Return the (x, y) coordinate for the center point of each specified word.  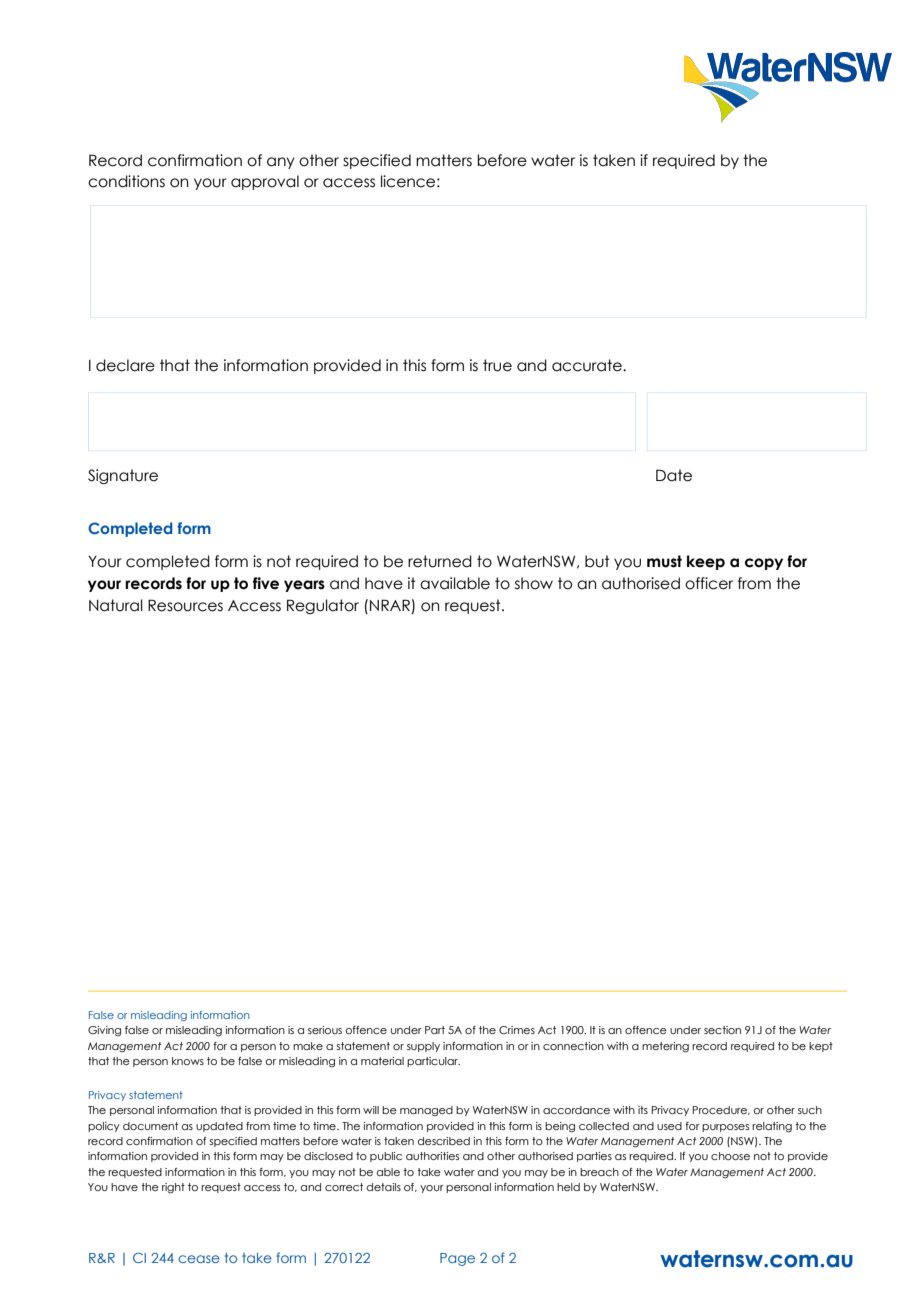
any (281, 163)
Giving (104, 1031)
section (722, 1030)
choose (730, 1156)
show (534, 583)
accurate (588, 365)
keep (706, 562)
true (497, 365)
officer (709, 583)
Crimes (517, 1030)
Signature (123, 476)
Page (457, 1259)
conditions (126, 181)
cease (199, 1259)
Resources (185, 605)
